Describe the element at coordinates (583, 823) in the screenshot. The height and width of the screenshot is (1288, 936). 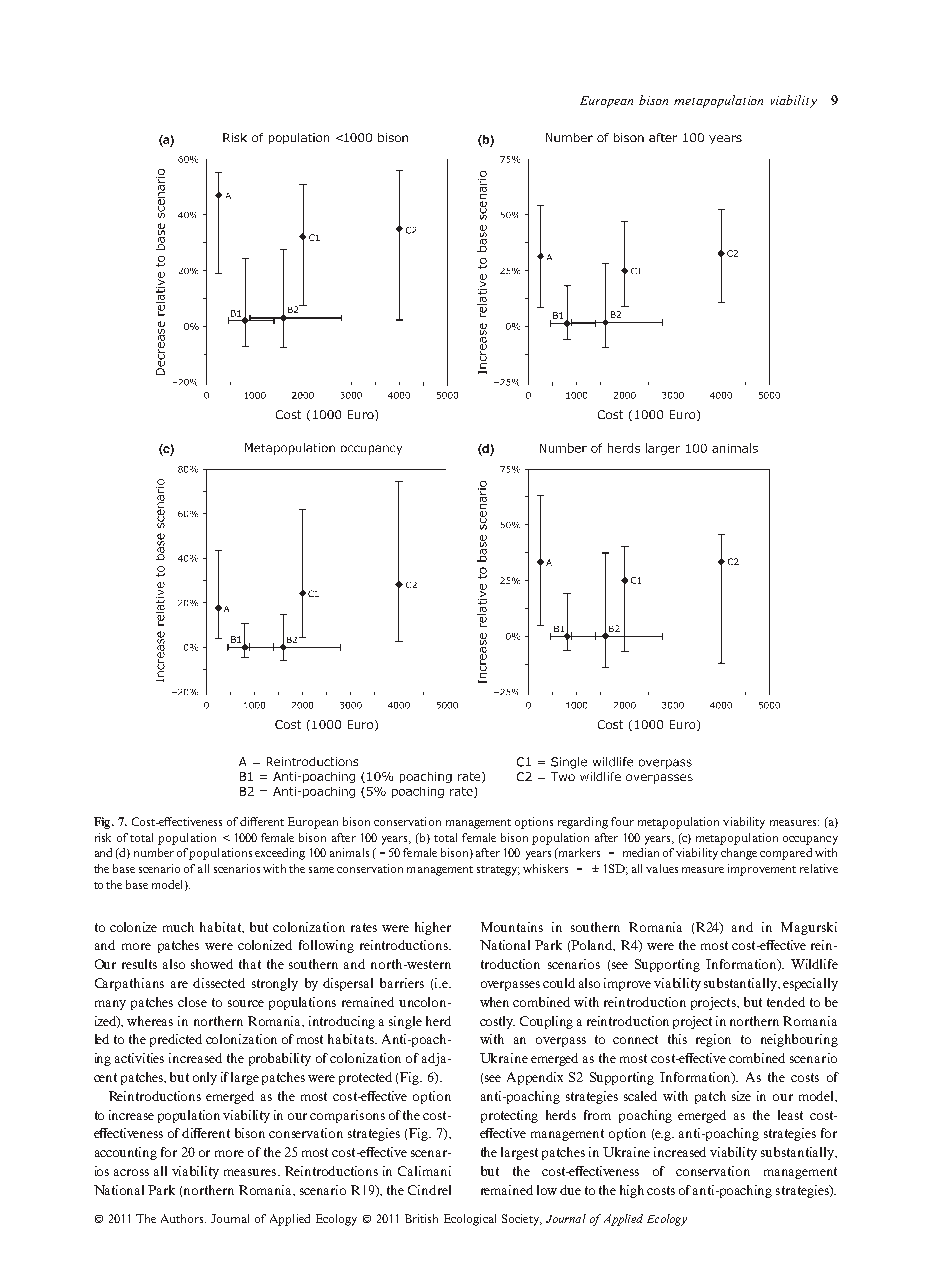
I see `regarding` at that location.
